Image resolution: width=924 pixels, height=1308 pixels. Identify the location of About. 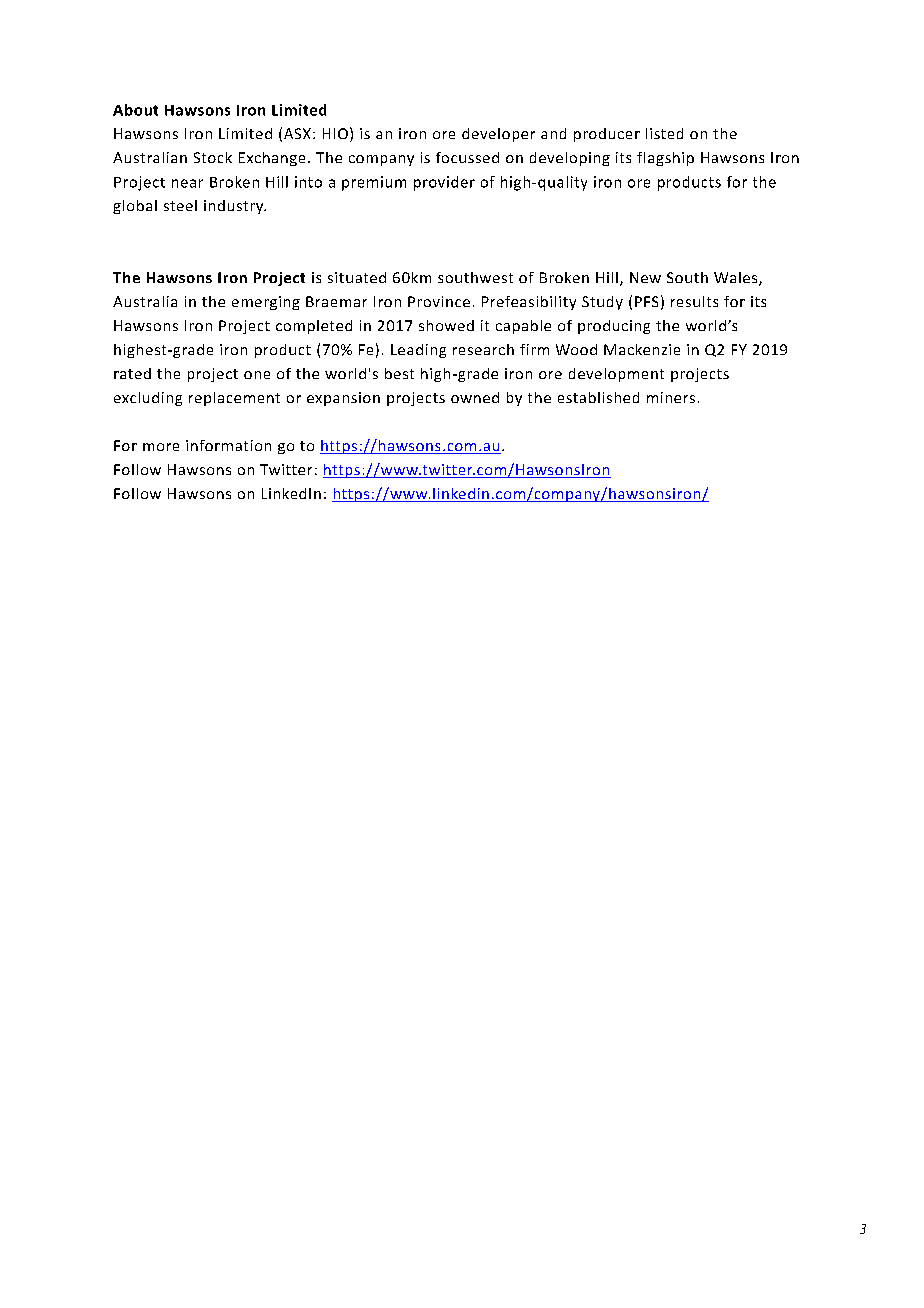
(135, 110).
